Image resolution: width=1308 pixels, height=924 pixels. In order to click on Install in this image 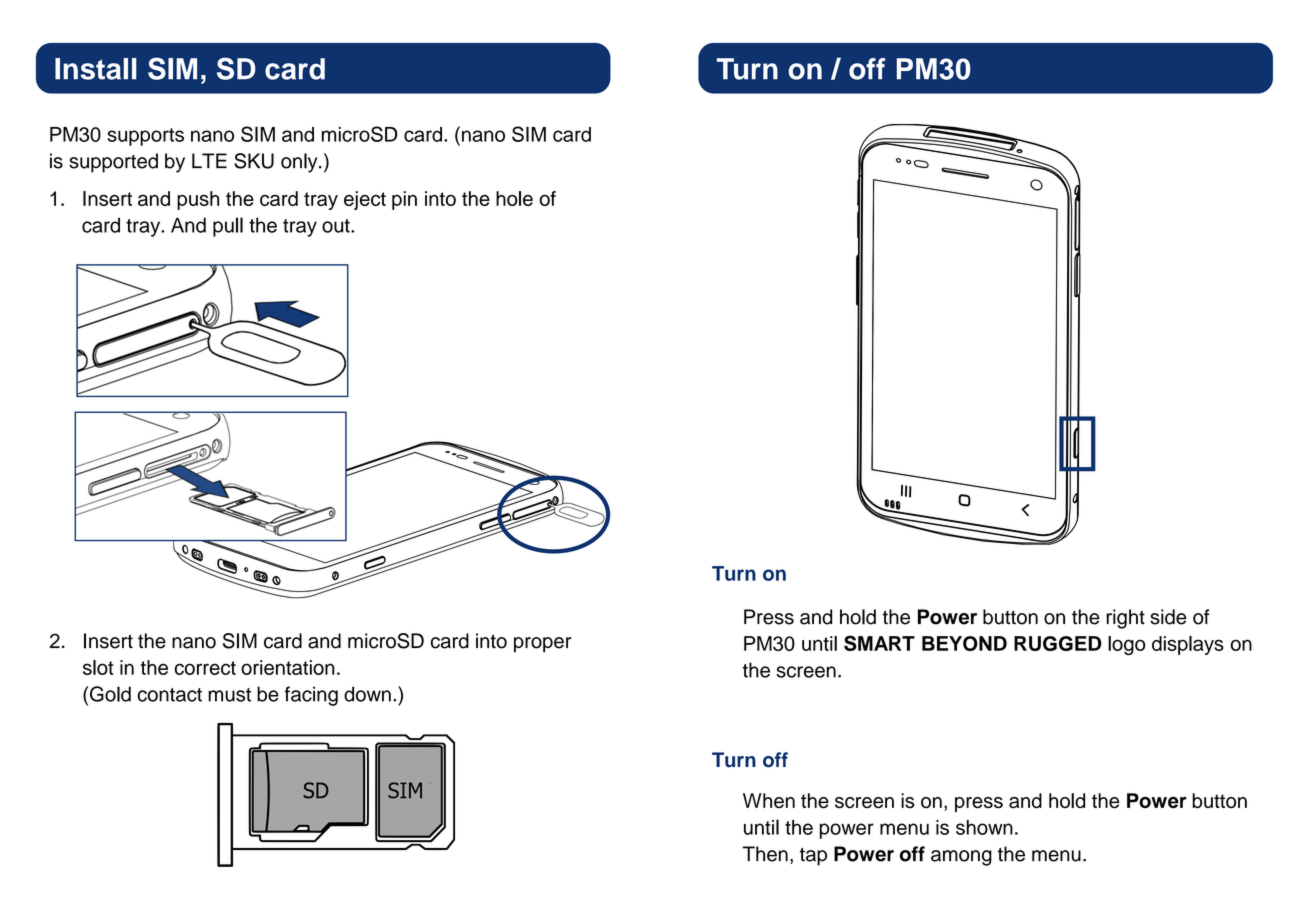, I will do `click(96, 69)`.
